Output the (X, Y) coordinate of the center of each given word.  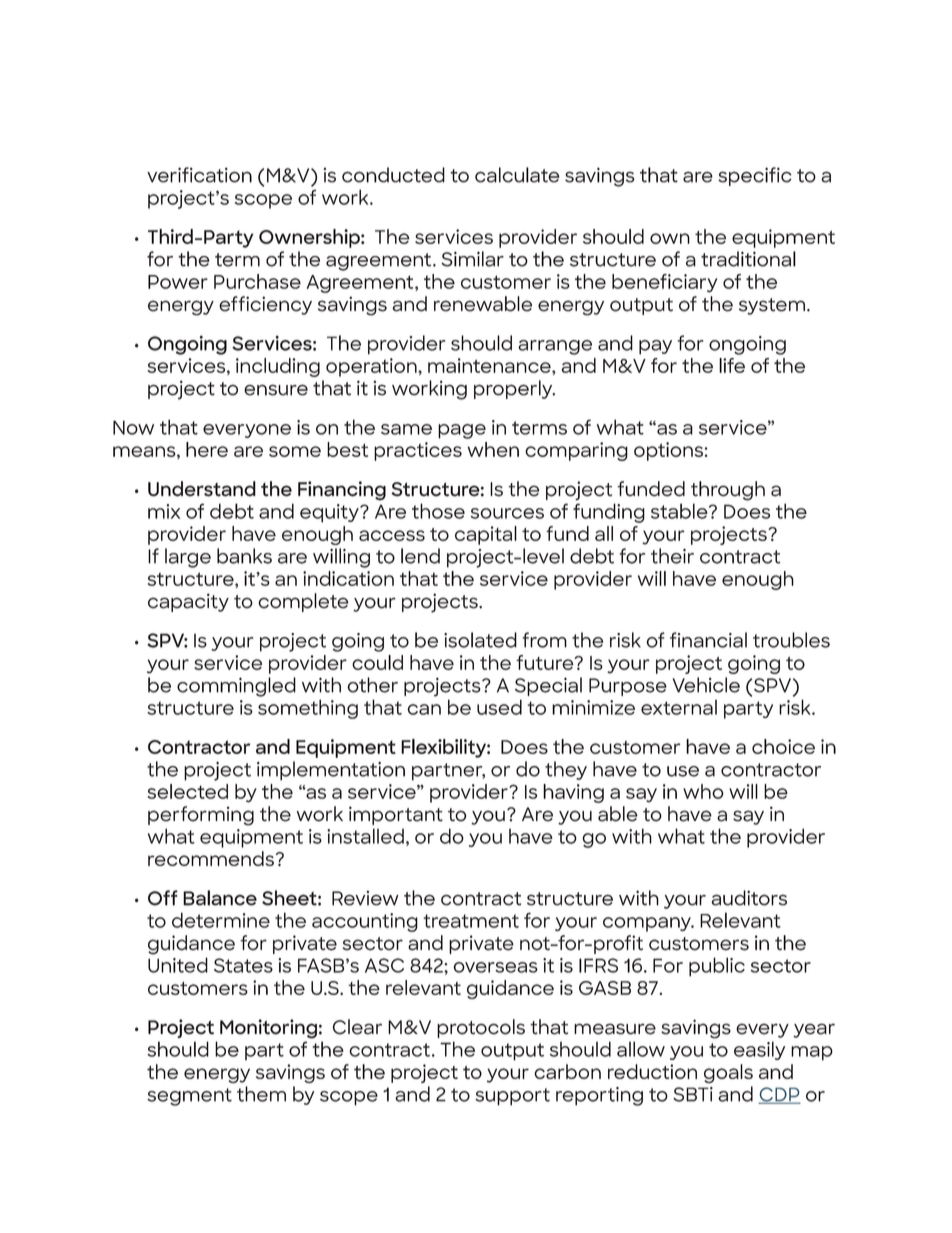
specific (755, 176)
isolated (480, 640)
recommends (211, 858)
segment (189, 1097)
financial (708, 640)
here (207, 449)
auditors (749, 898)
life (732, 365)
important (396, 815)
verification (199, 175)
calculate (517, 175)
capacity (188, 602)
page (462, 431)
